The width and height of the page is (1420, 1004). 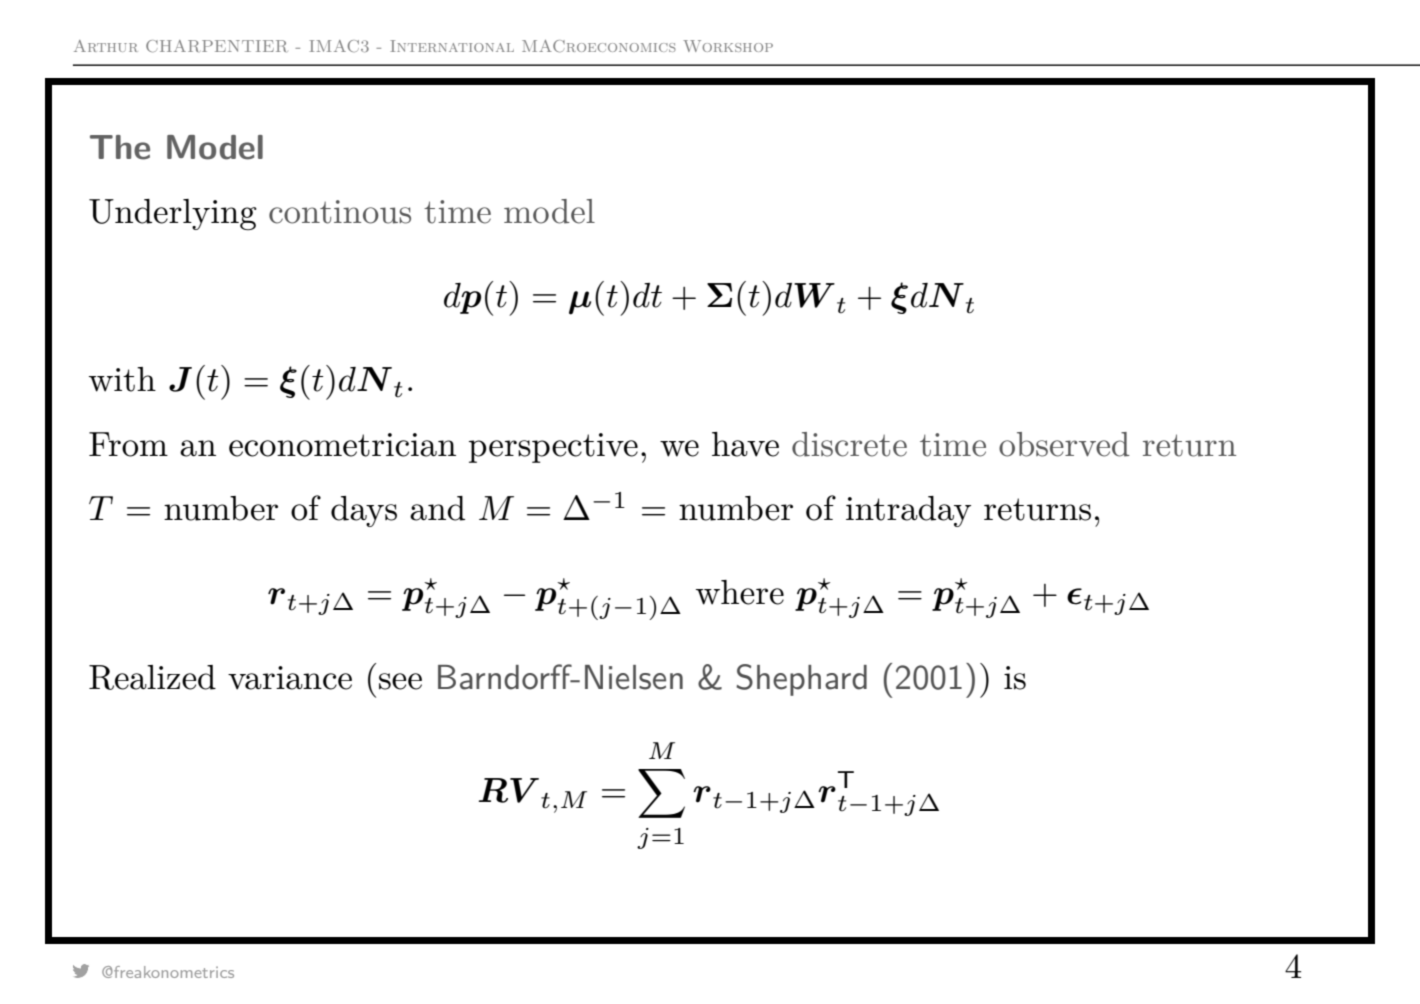 What do you see at coordinates (173, 214) in the page?
I see `Underlying` at bounding box center [173, 214].
